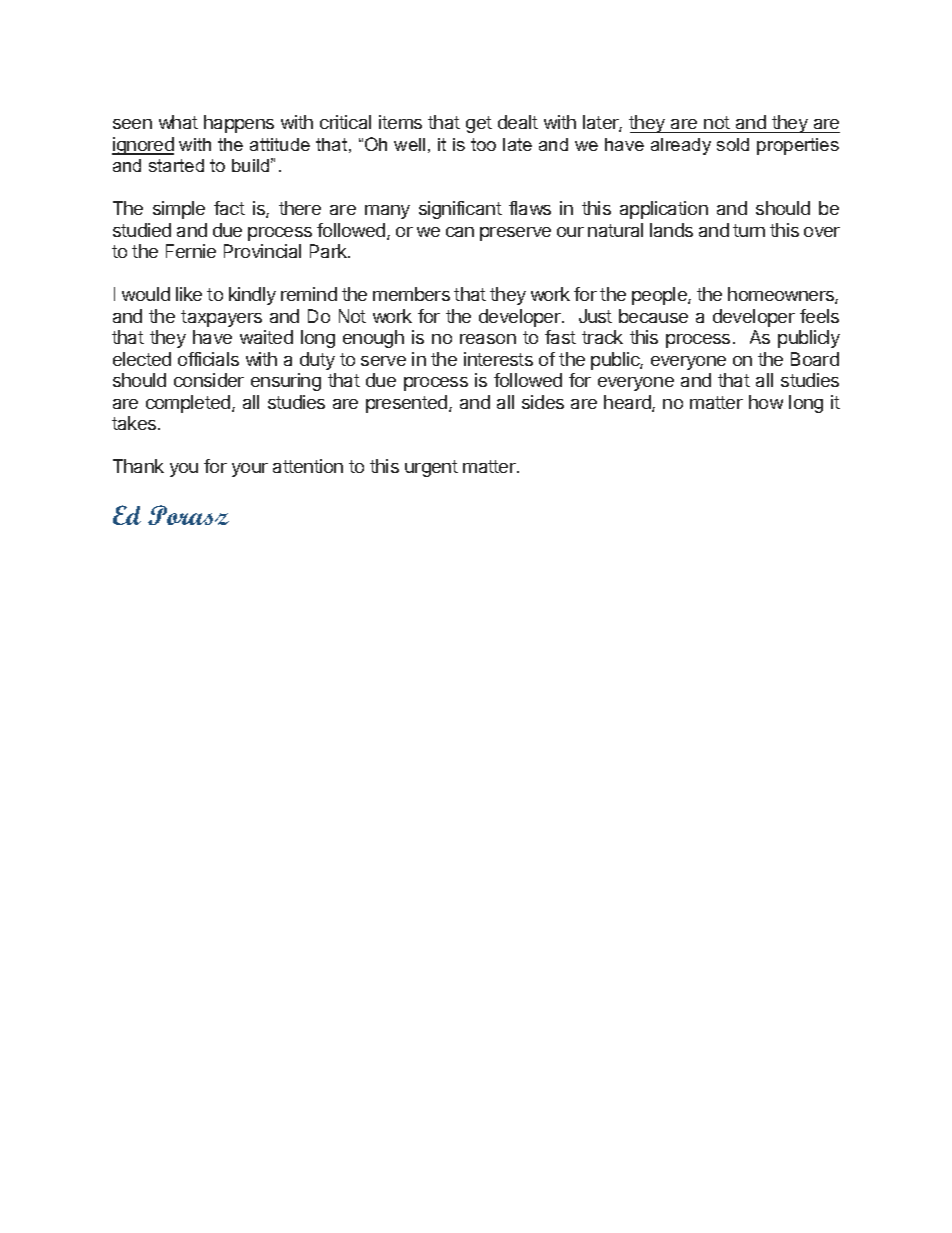 The width and height of the image is (952, 1233). I want to click on significant, so click(460, 210).
